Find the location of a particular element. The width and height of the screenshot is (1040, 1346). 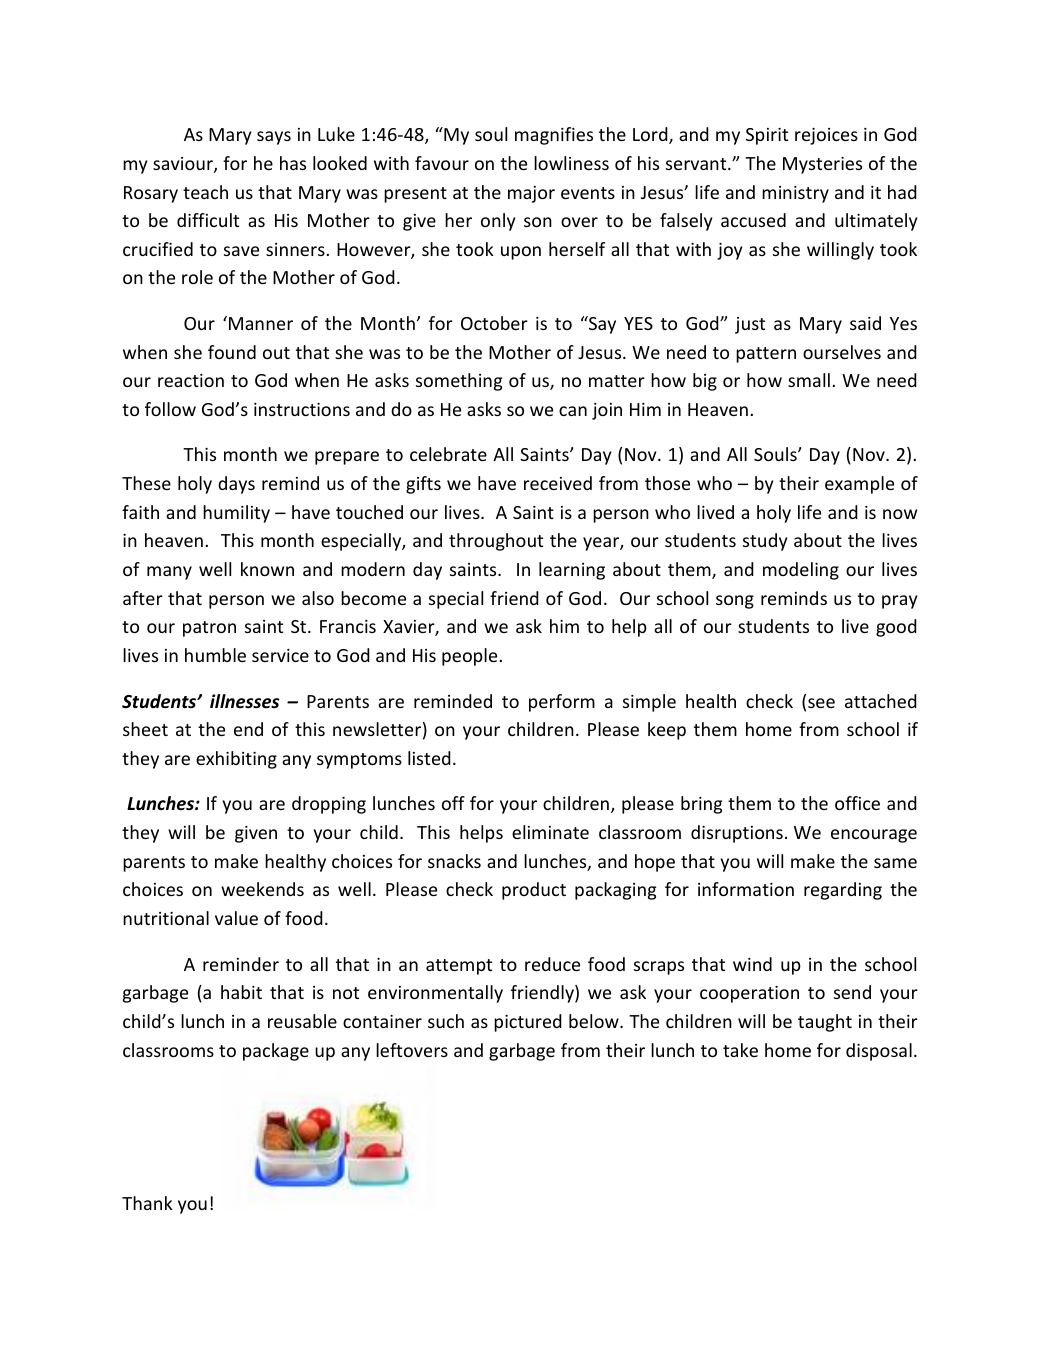

Thank is located at coordinates (147, 1203).
